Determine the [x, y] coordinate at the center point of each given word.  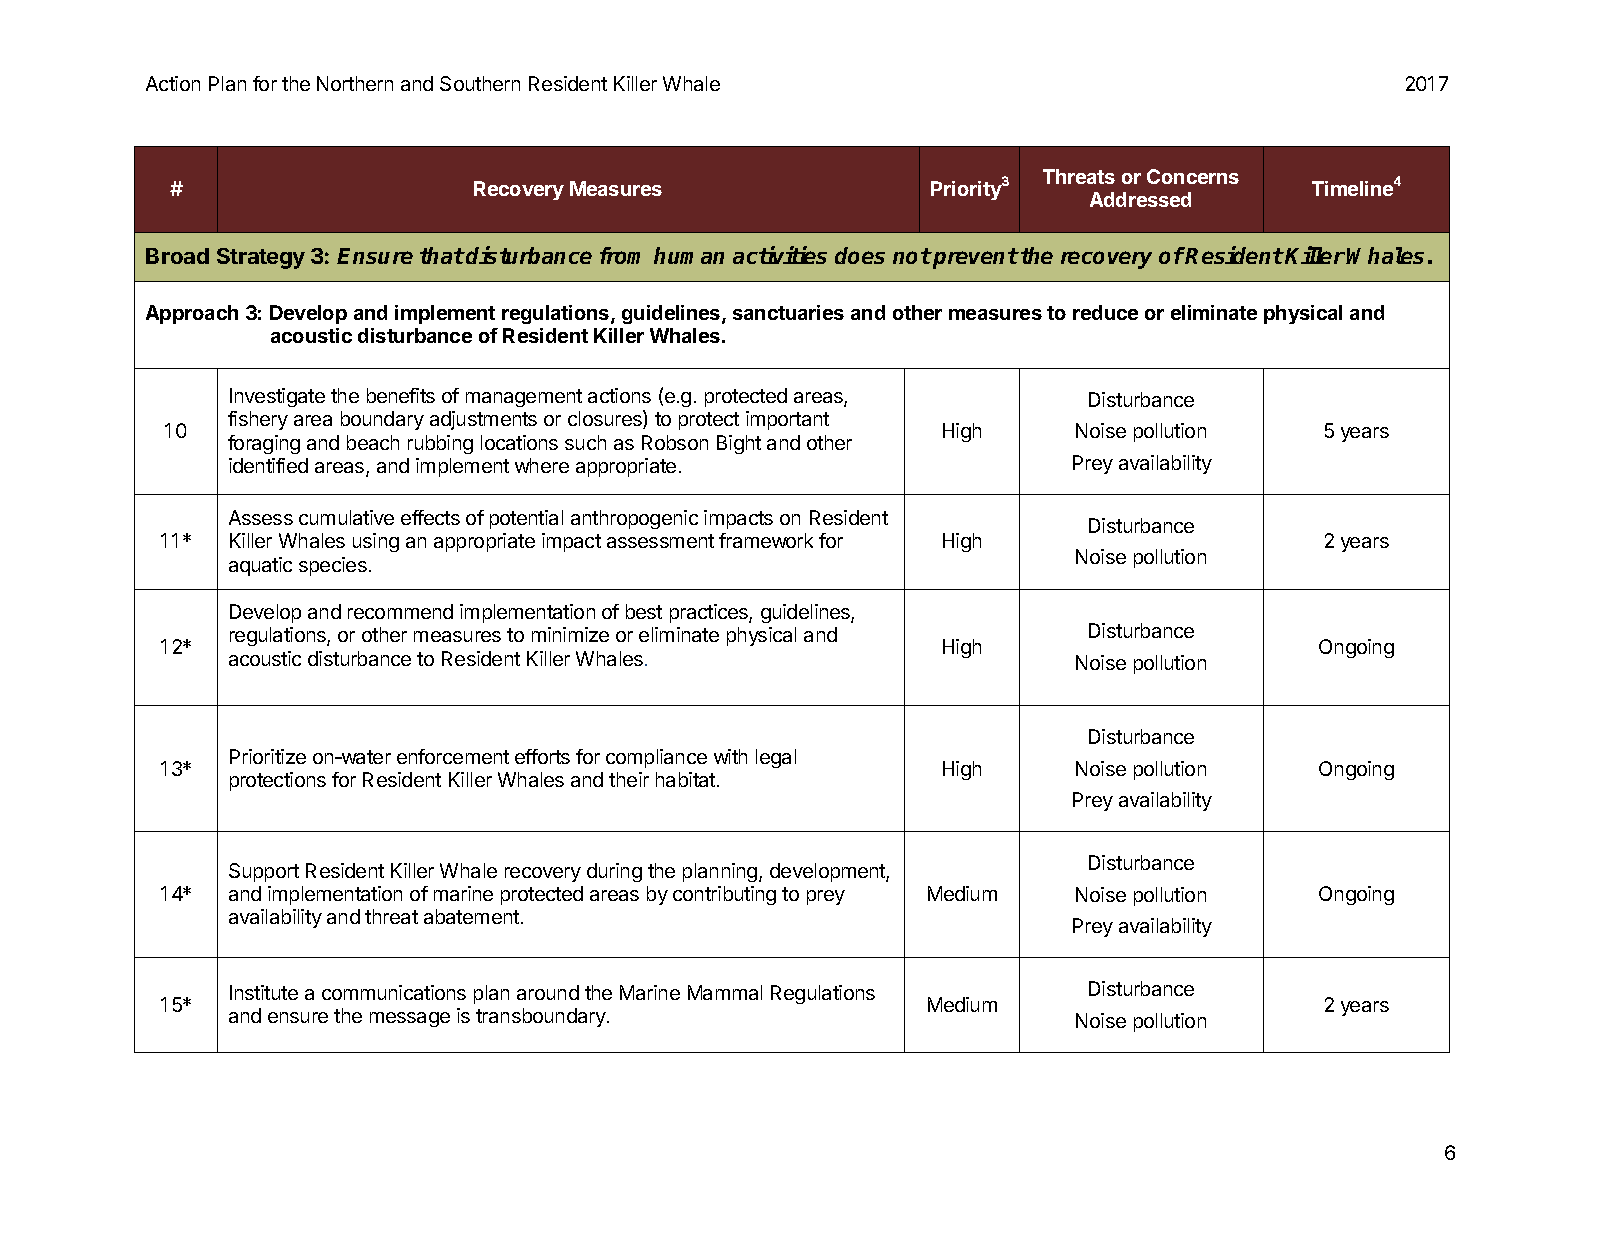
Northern [355, 83]
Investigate [277, 397]
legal [776, 758]
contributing [724, 895]
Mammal [725, 992]
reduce [1105, 312]
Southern [480, 83]
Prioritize [268, 756]
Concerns [1193, 176]
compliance [656, 758]
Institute [264, 992]
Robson [675, 442]
